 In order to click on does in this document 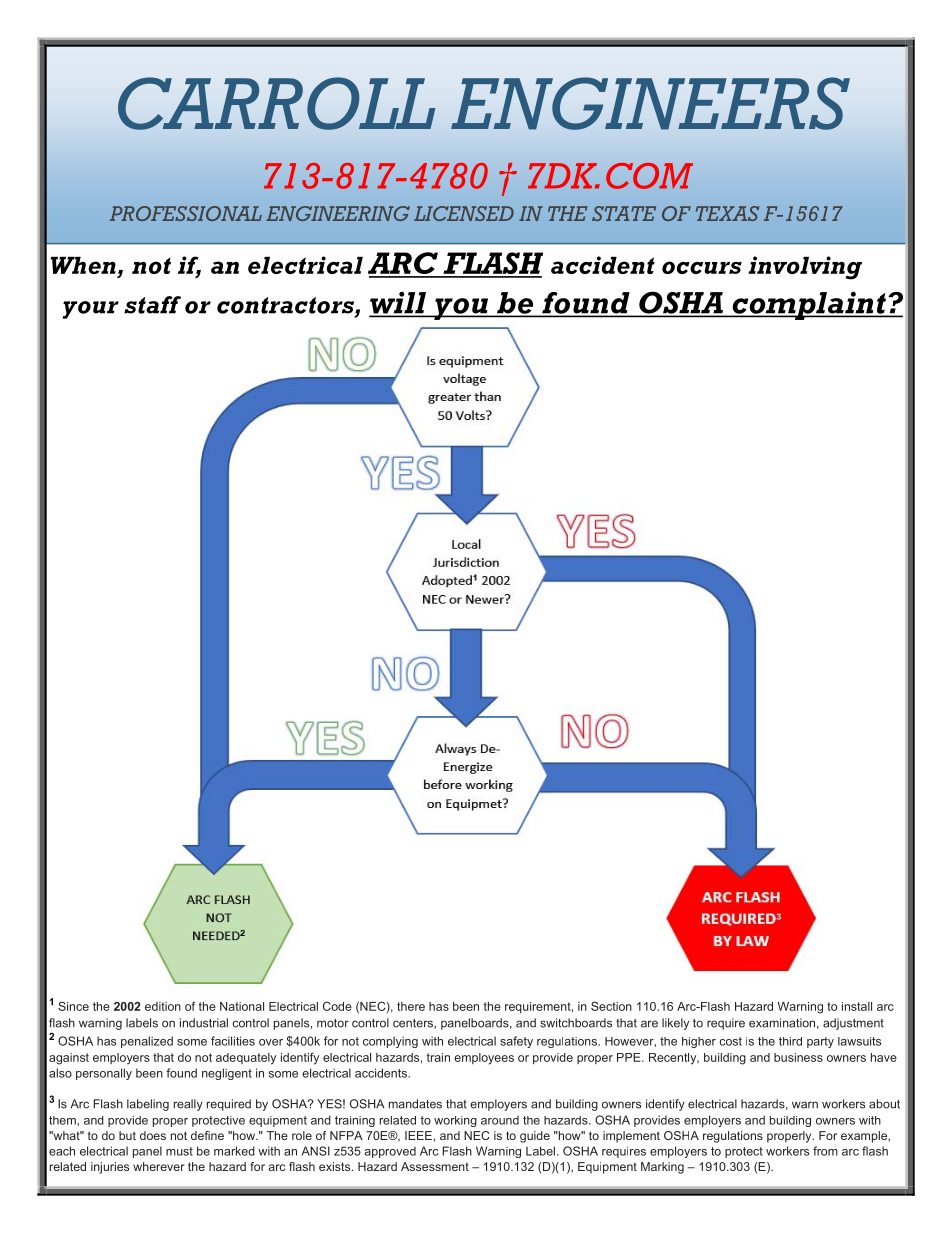, I will do `click(153, 1135)`.
